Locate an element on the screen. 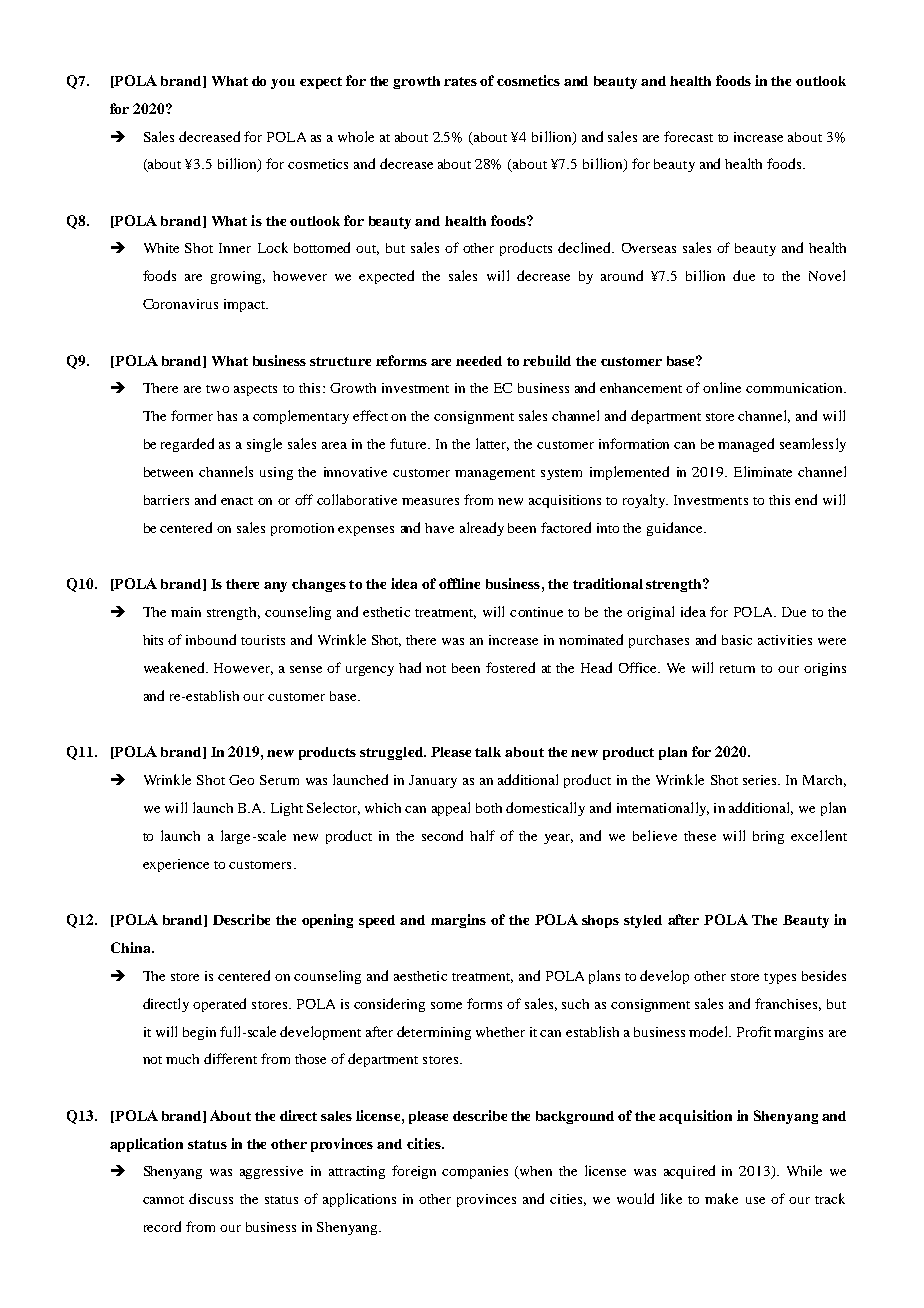 The height and width of the screenshot is (1308, 924). companies is located at coordinates (475, 1172).
